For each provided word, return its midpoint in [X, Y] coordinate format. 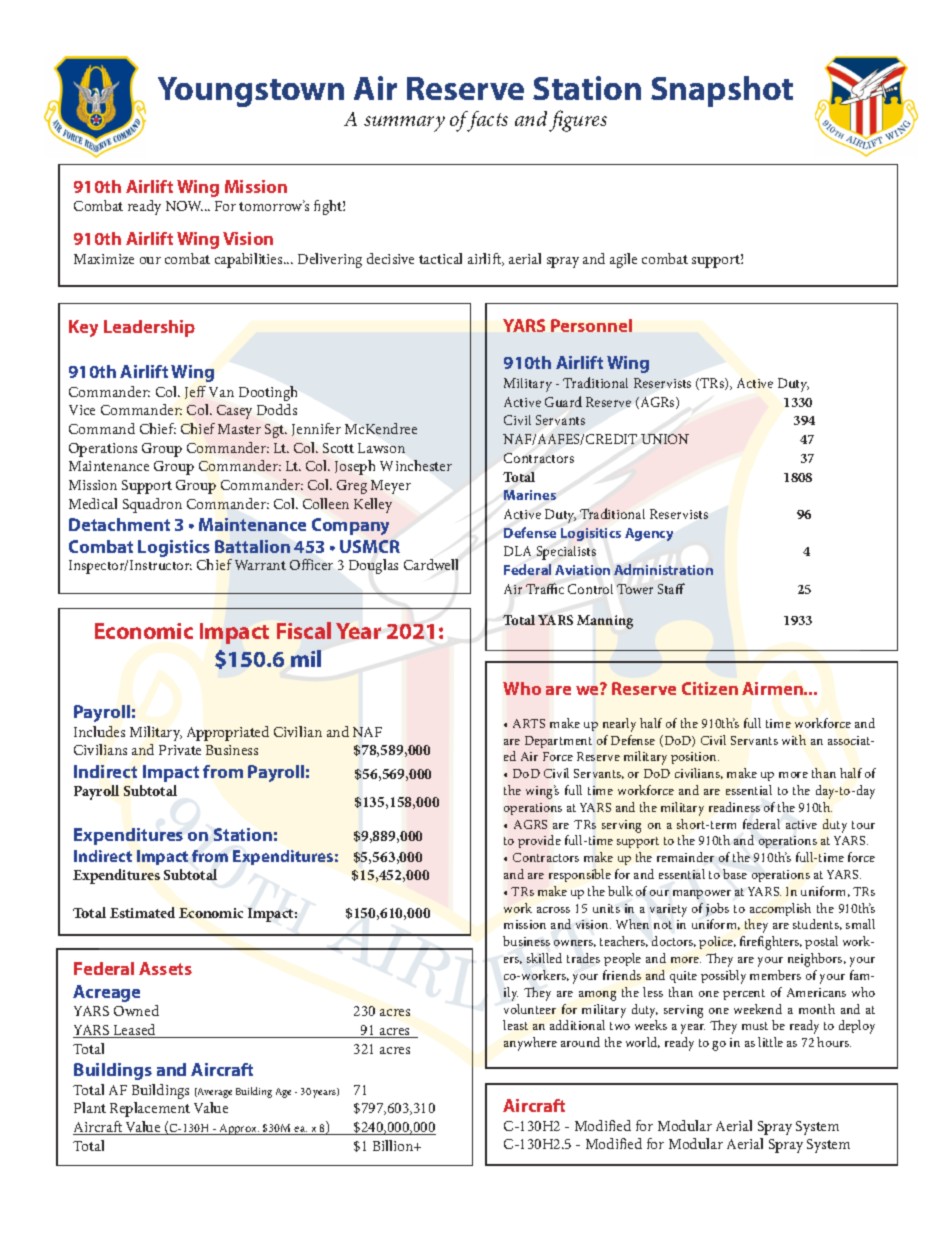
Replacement [150, 1109]
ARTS [529, 723]
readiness [734, 807]
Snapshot [722, 91]
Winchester [416, 465]
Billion [394, 1145]
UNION [665, 439]
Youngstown [251, 92]
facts [486, 121]
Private [180, 750]
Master [239, 429]
